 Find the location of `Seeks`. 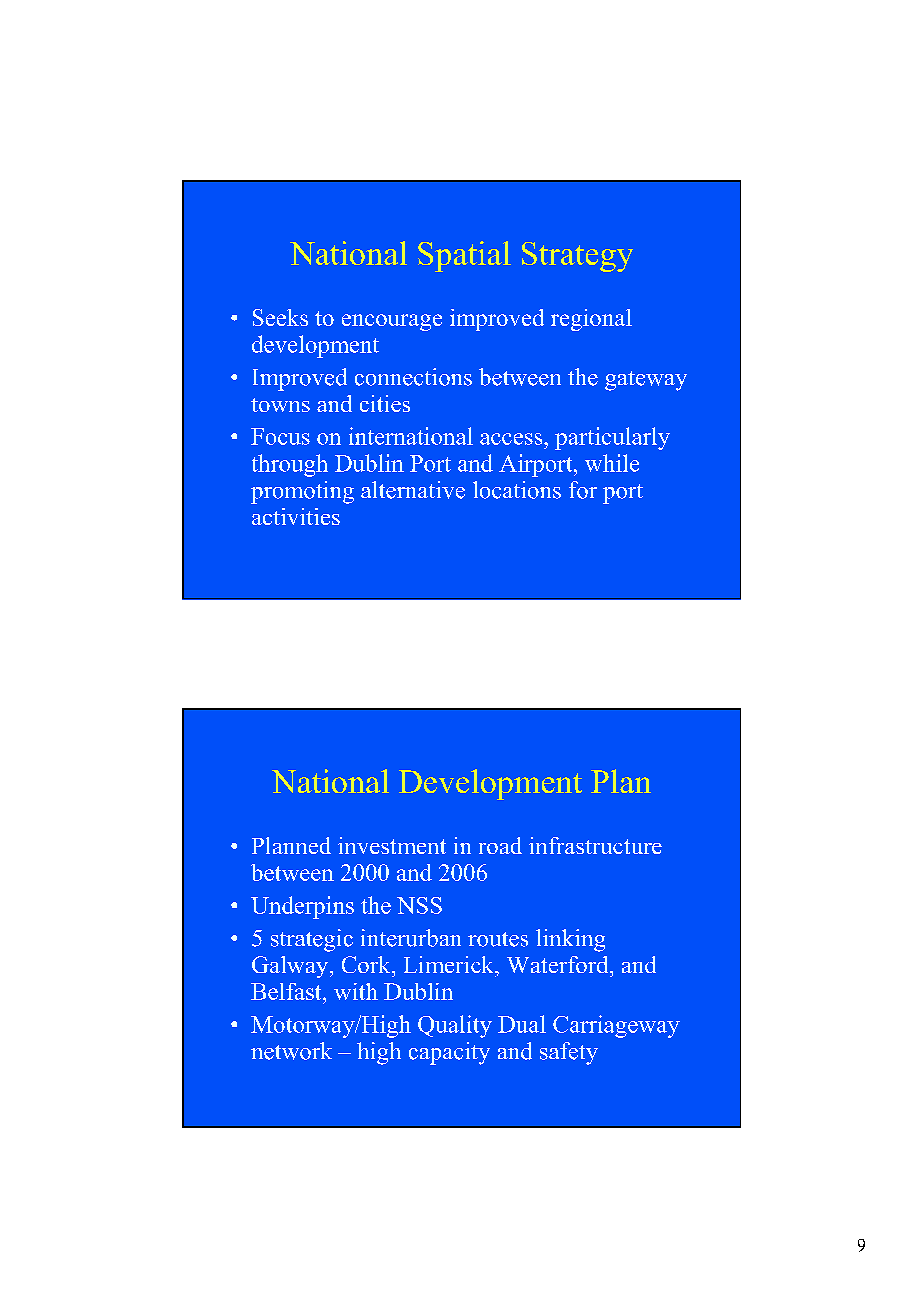

Seeks is located at coordinates (280, 317).
